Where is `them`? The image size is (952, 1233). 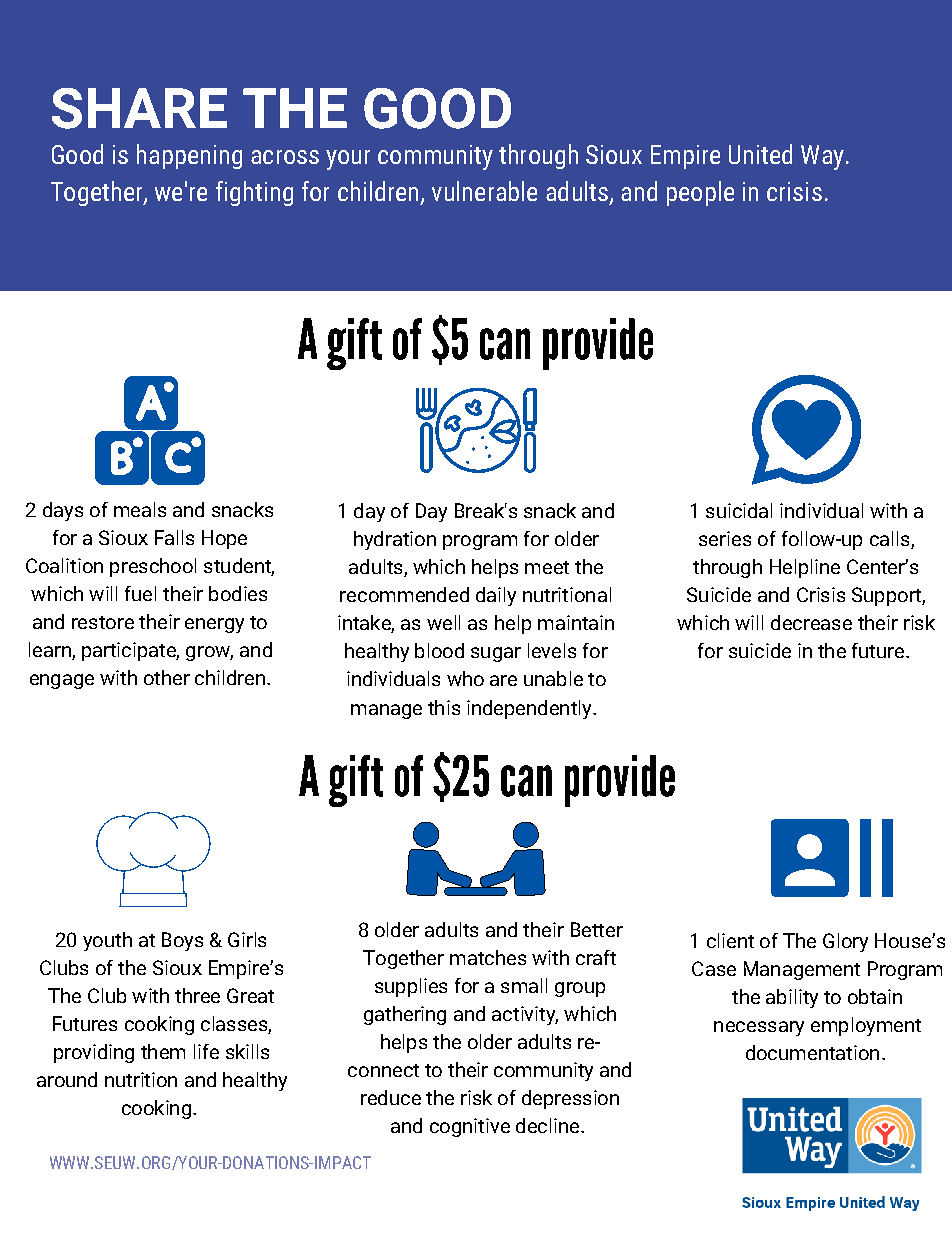
them is located at coordinates (163, 1051).
